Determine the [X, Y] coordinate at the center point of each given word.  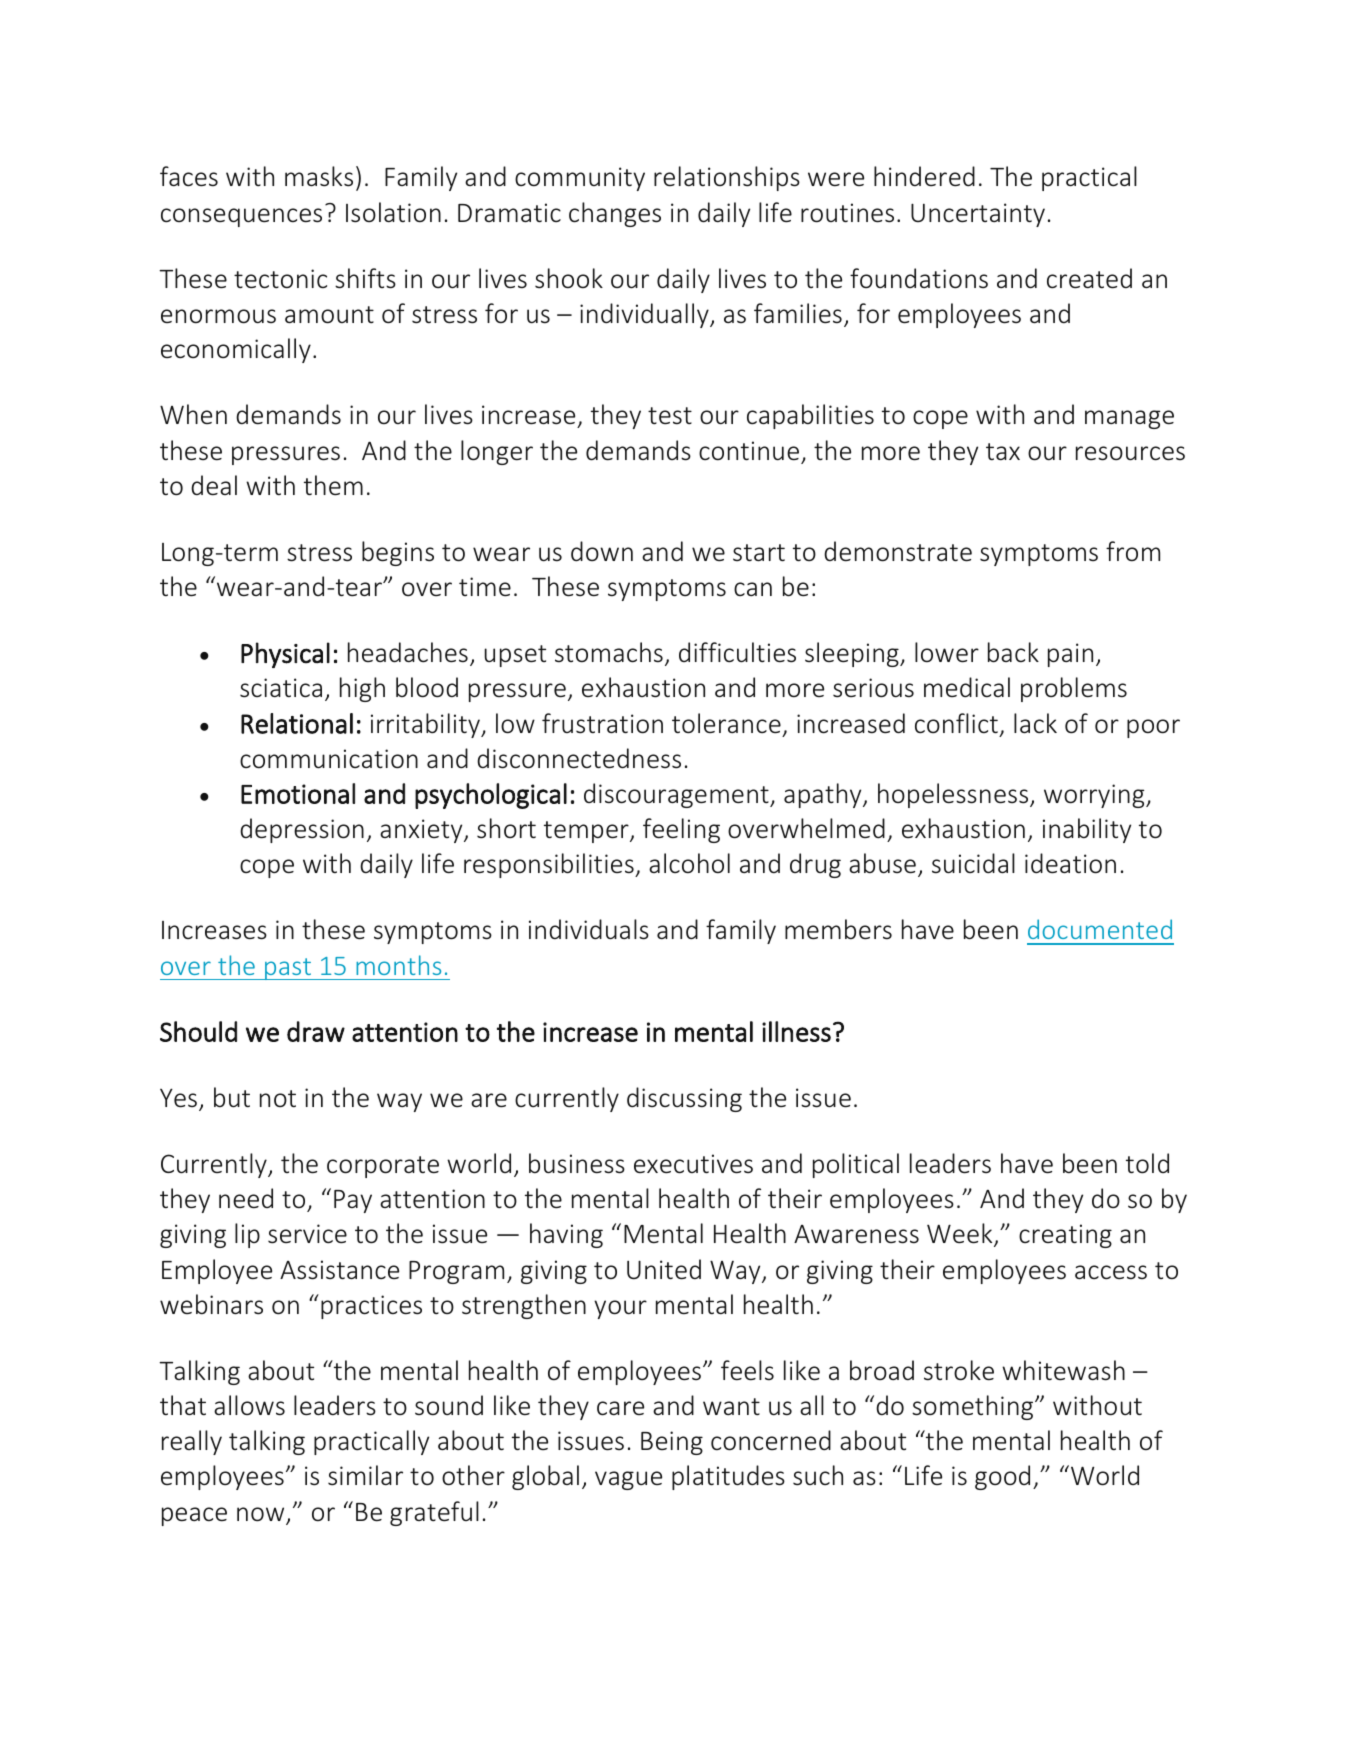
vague [628, 1480]
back [1013, 652]
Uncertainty [978, 215]
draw [316, 1031]
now [262, 1515]
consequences [241, 217]
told [1147, 1163]
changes [615, 214]
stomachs [609, 652]
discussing [684, 1099]
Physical [285, 655]
